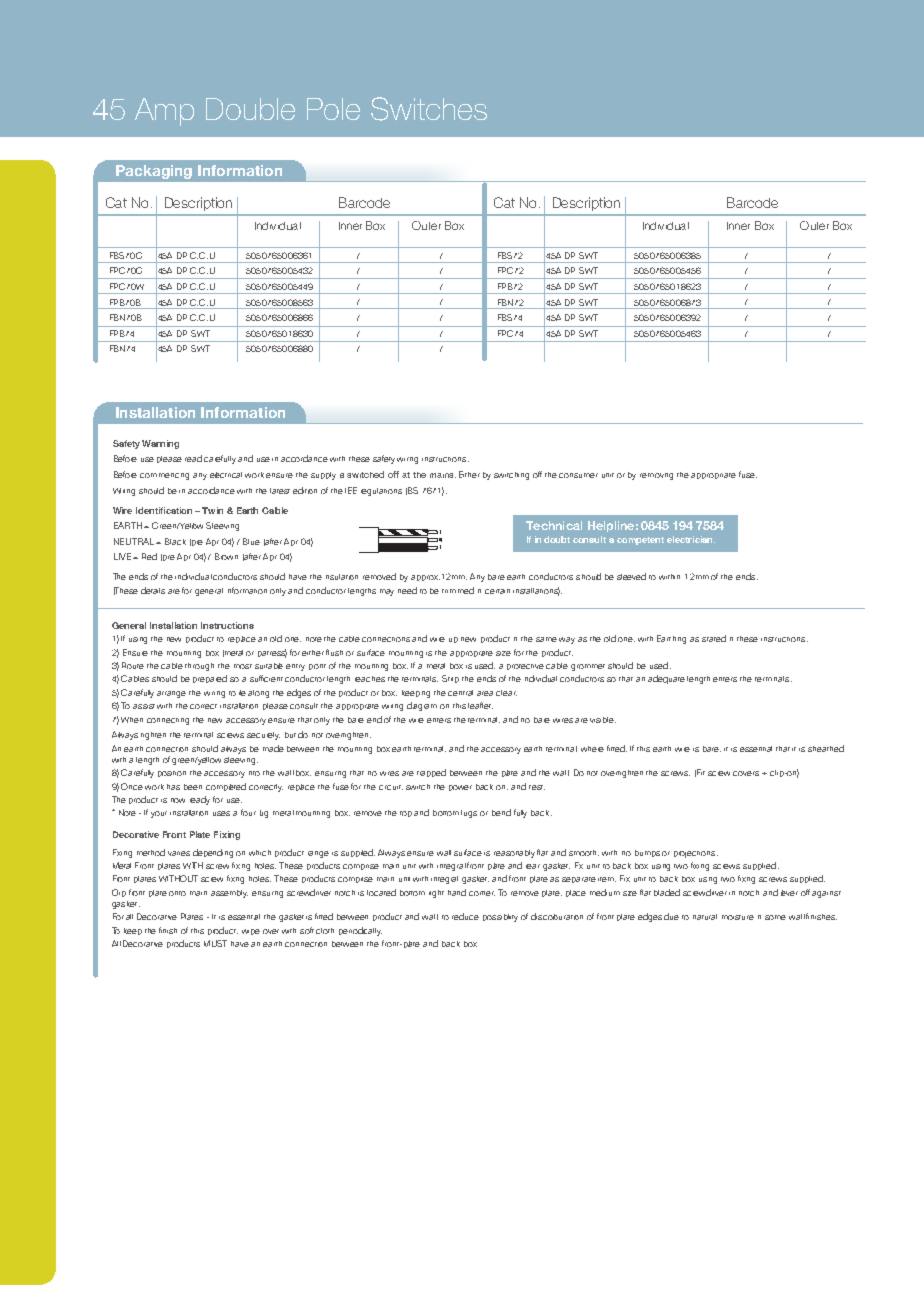 This screenshot has height=1308, width=924. I want to click on Technical, so click(554, 525).
